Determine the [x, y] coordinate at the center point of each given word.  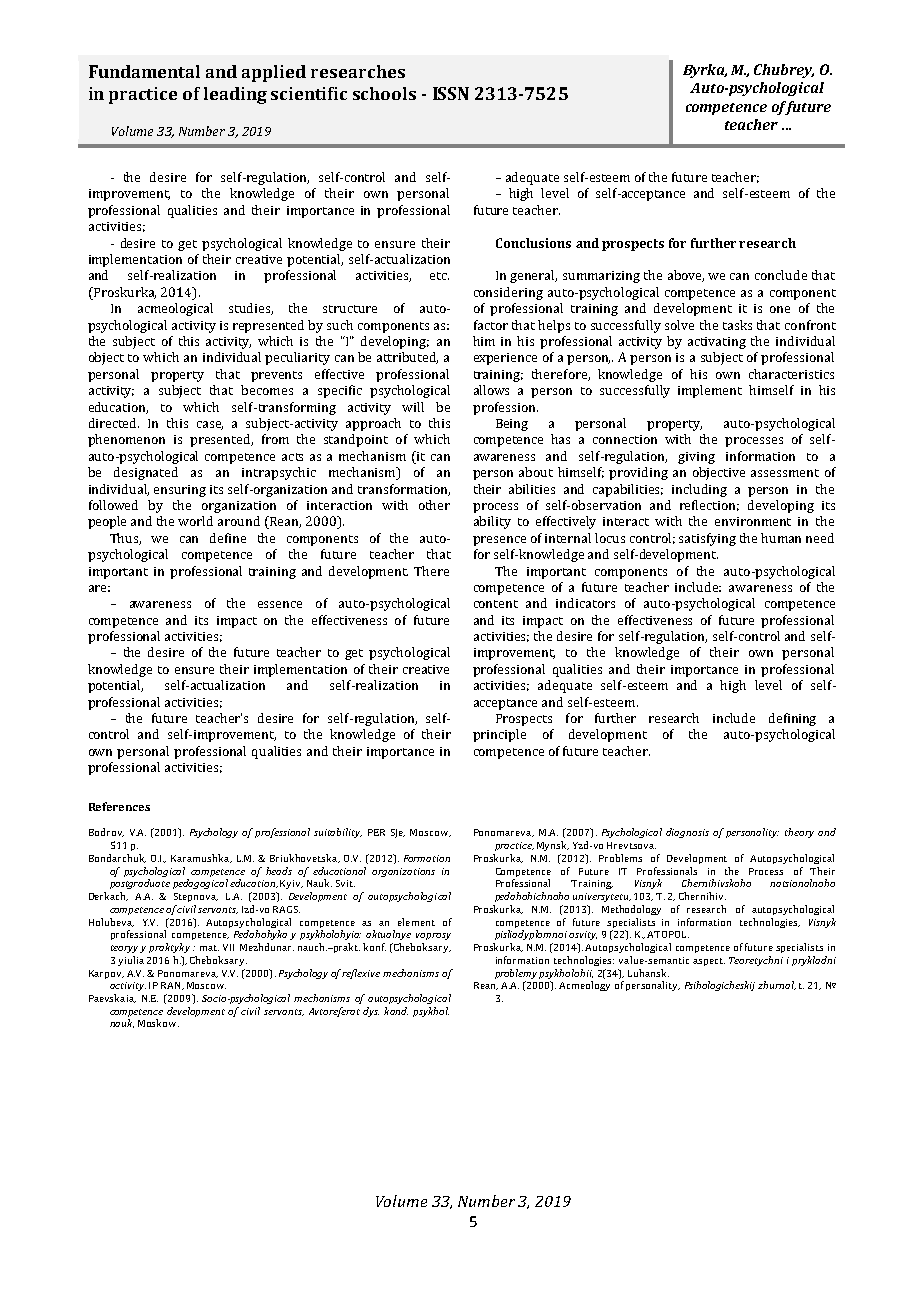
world [195, 521]
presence [499, 541]
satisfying [707, 539]
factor [491, 325]
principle [499, 735]
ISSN [451, 93]
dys [371, 1012]
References [119, 806]
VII [228, 947]
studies [251, 309]
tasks [737, 325]
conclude [781, 275]
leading [235, 95]
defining [792, 719]
